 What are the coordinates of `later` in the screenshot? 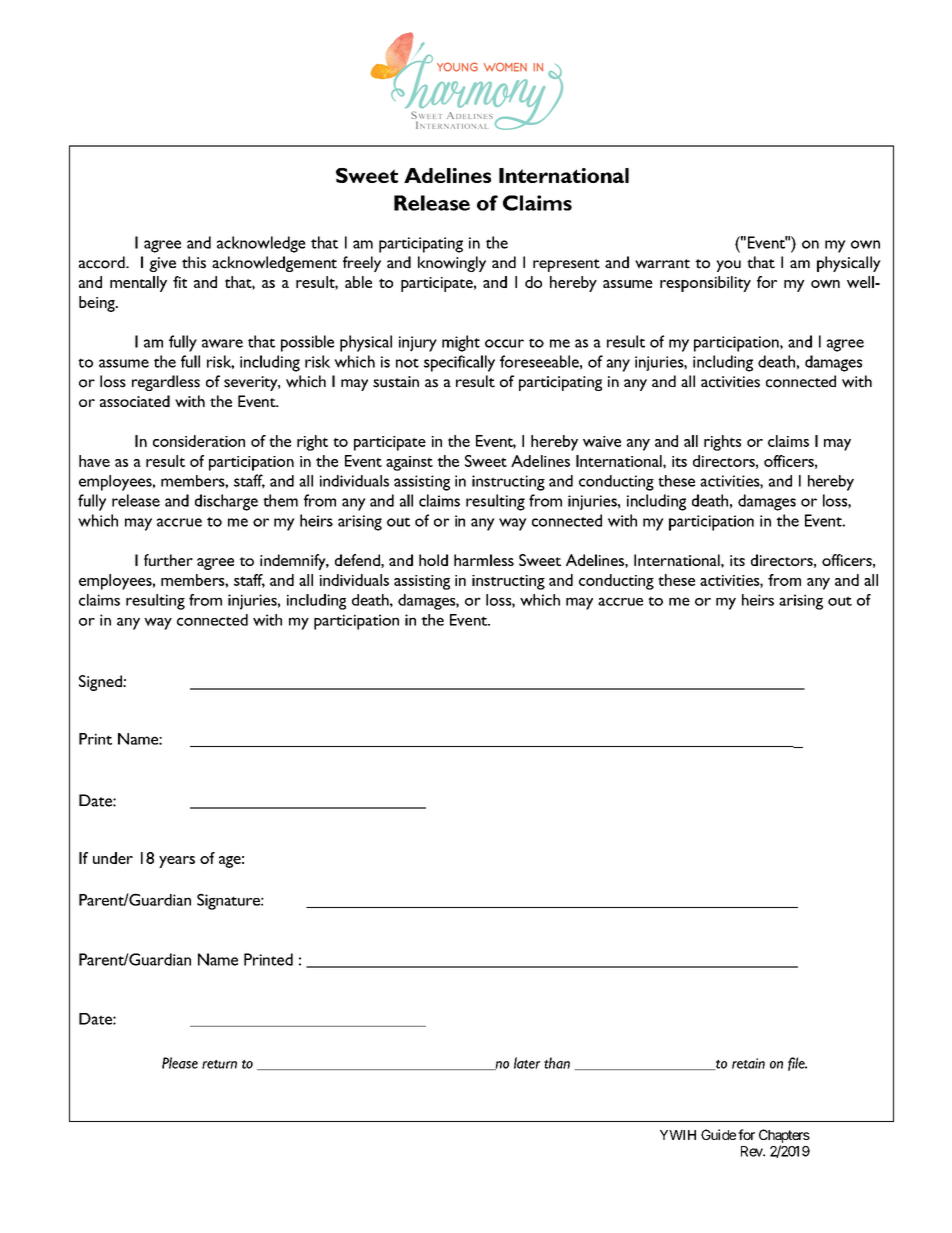 It's located at (527, 1063).
